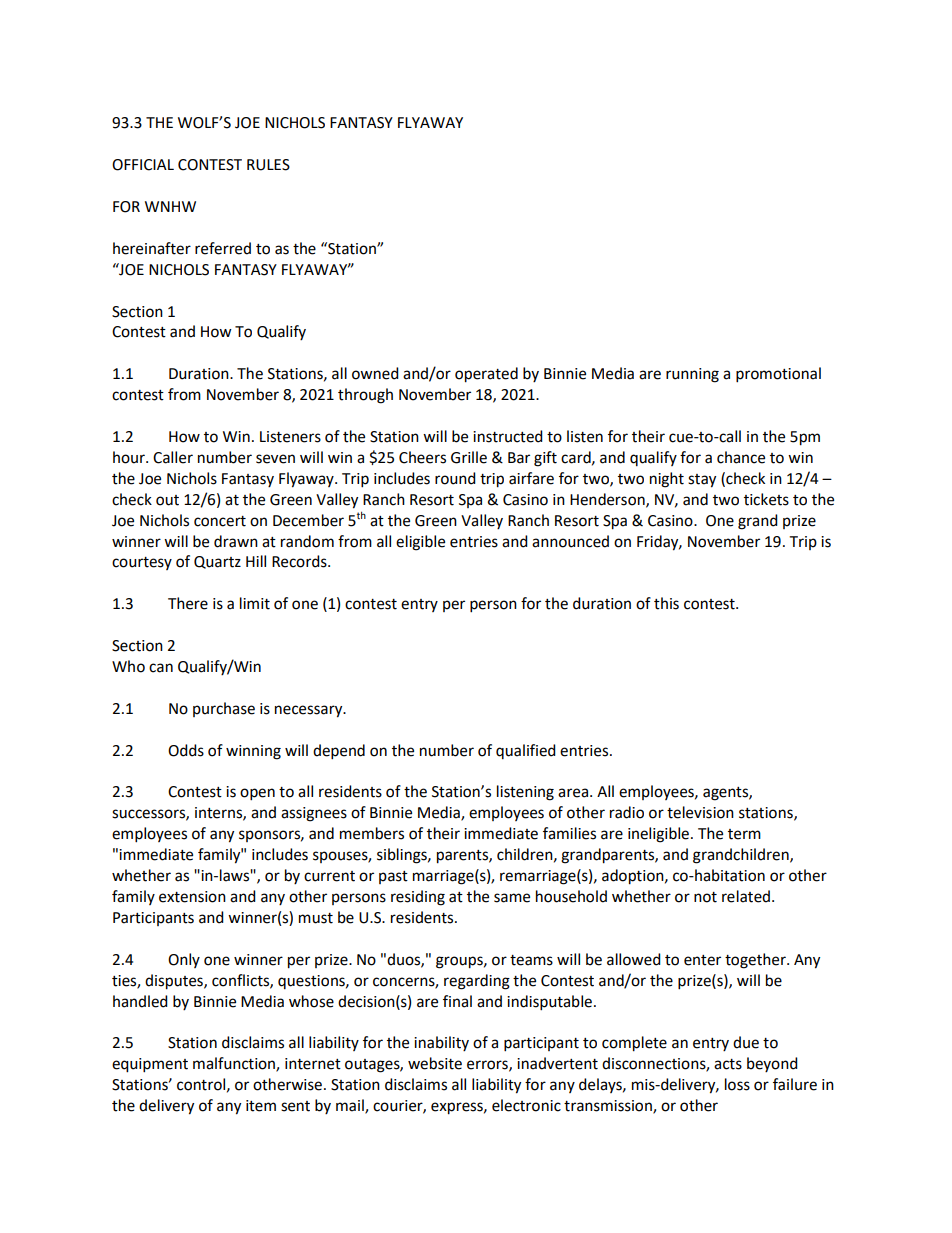 The height and width of the screenshot is (1233, 952). What do you see at coordinates (150, 1065) in the screenshot?
I see `equipment` at bounding box center [150, 1065].
